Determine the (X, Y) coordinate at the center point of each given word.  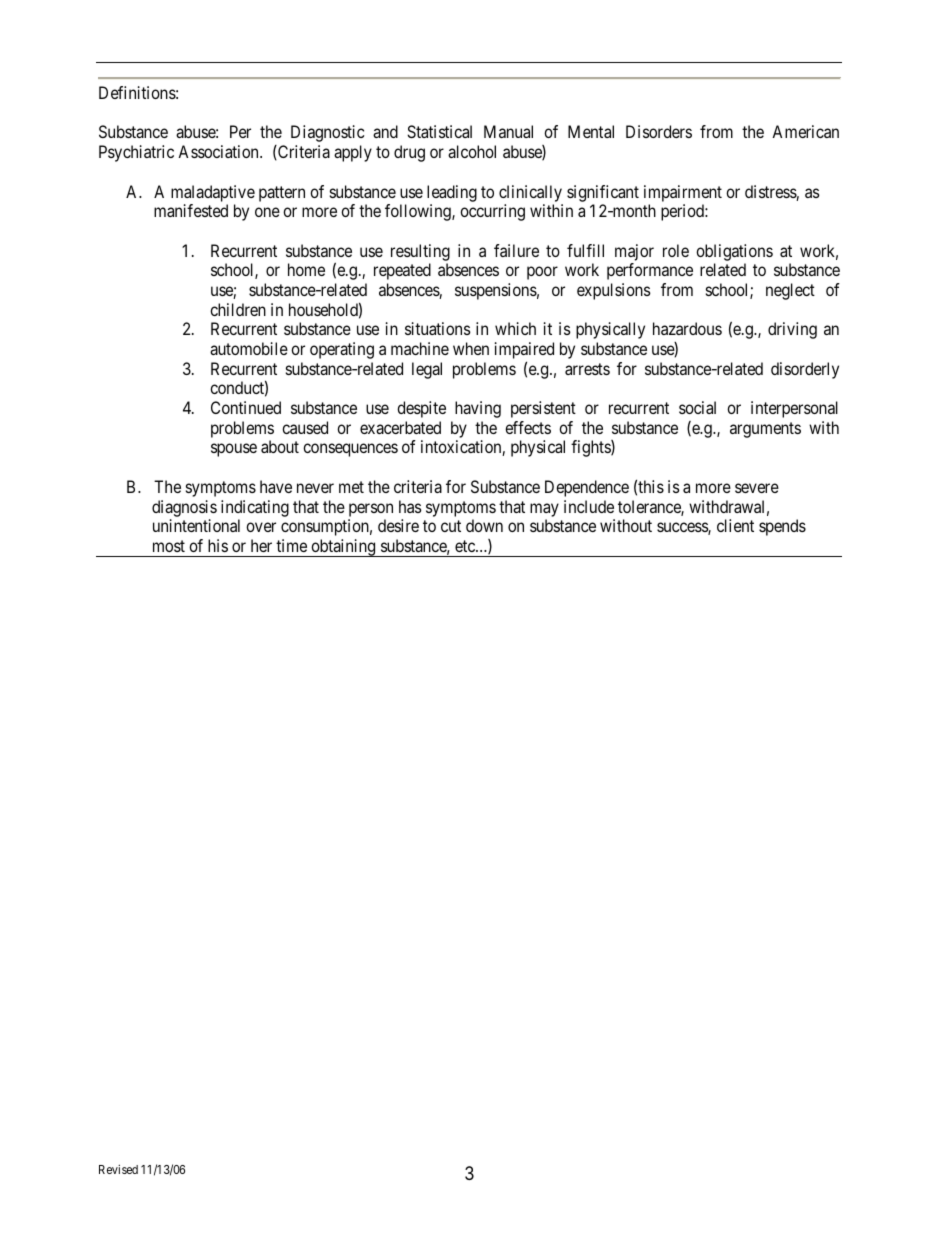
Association (219, 151)
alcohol (472, 151)
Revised (118, 1169)
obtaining (343, 548)
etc (466, 546)
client (735, 525)
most (169, 546)
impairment (683, 193)
